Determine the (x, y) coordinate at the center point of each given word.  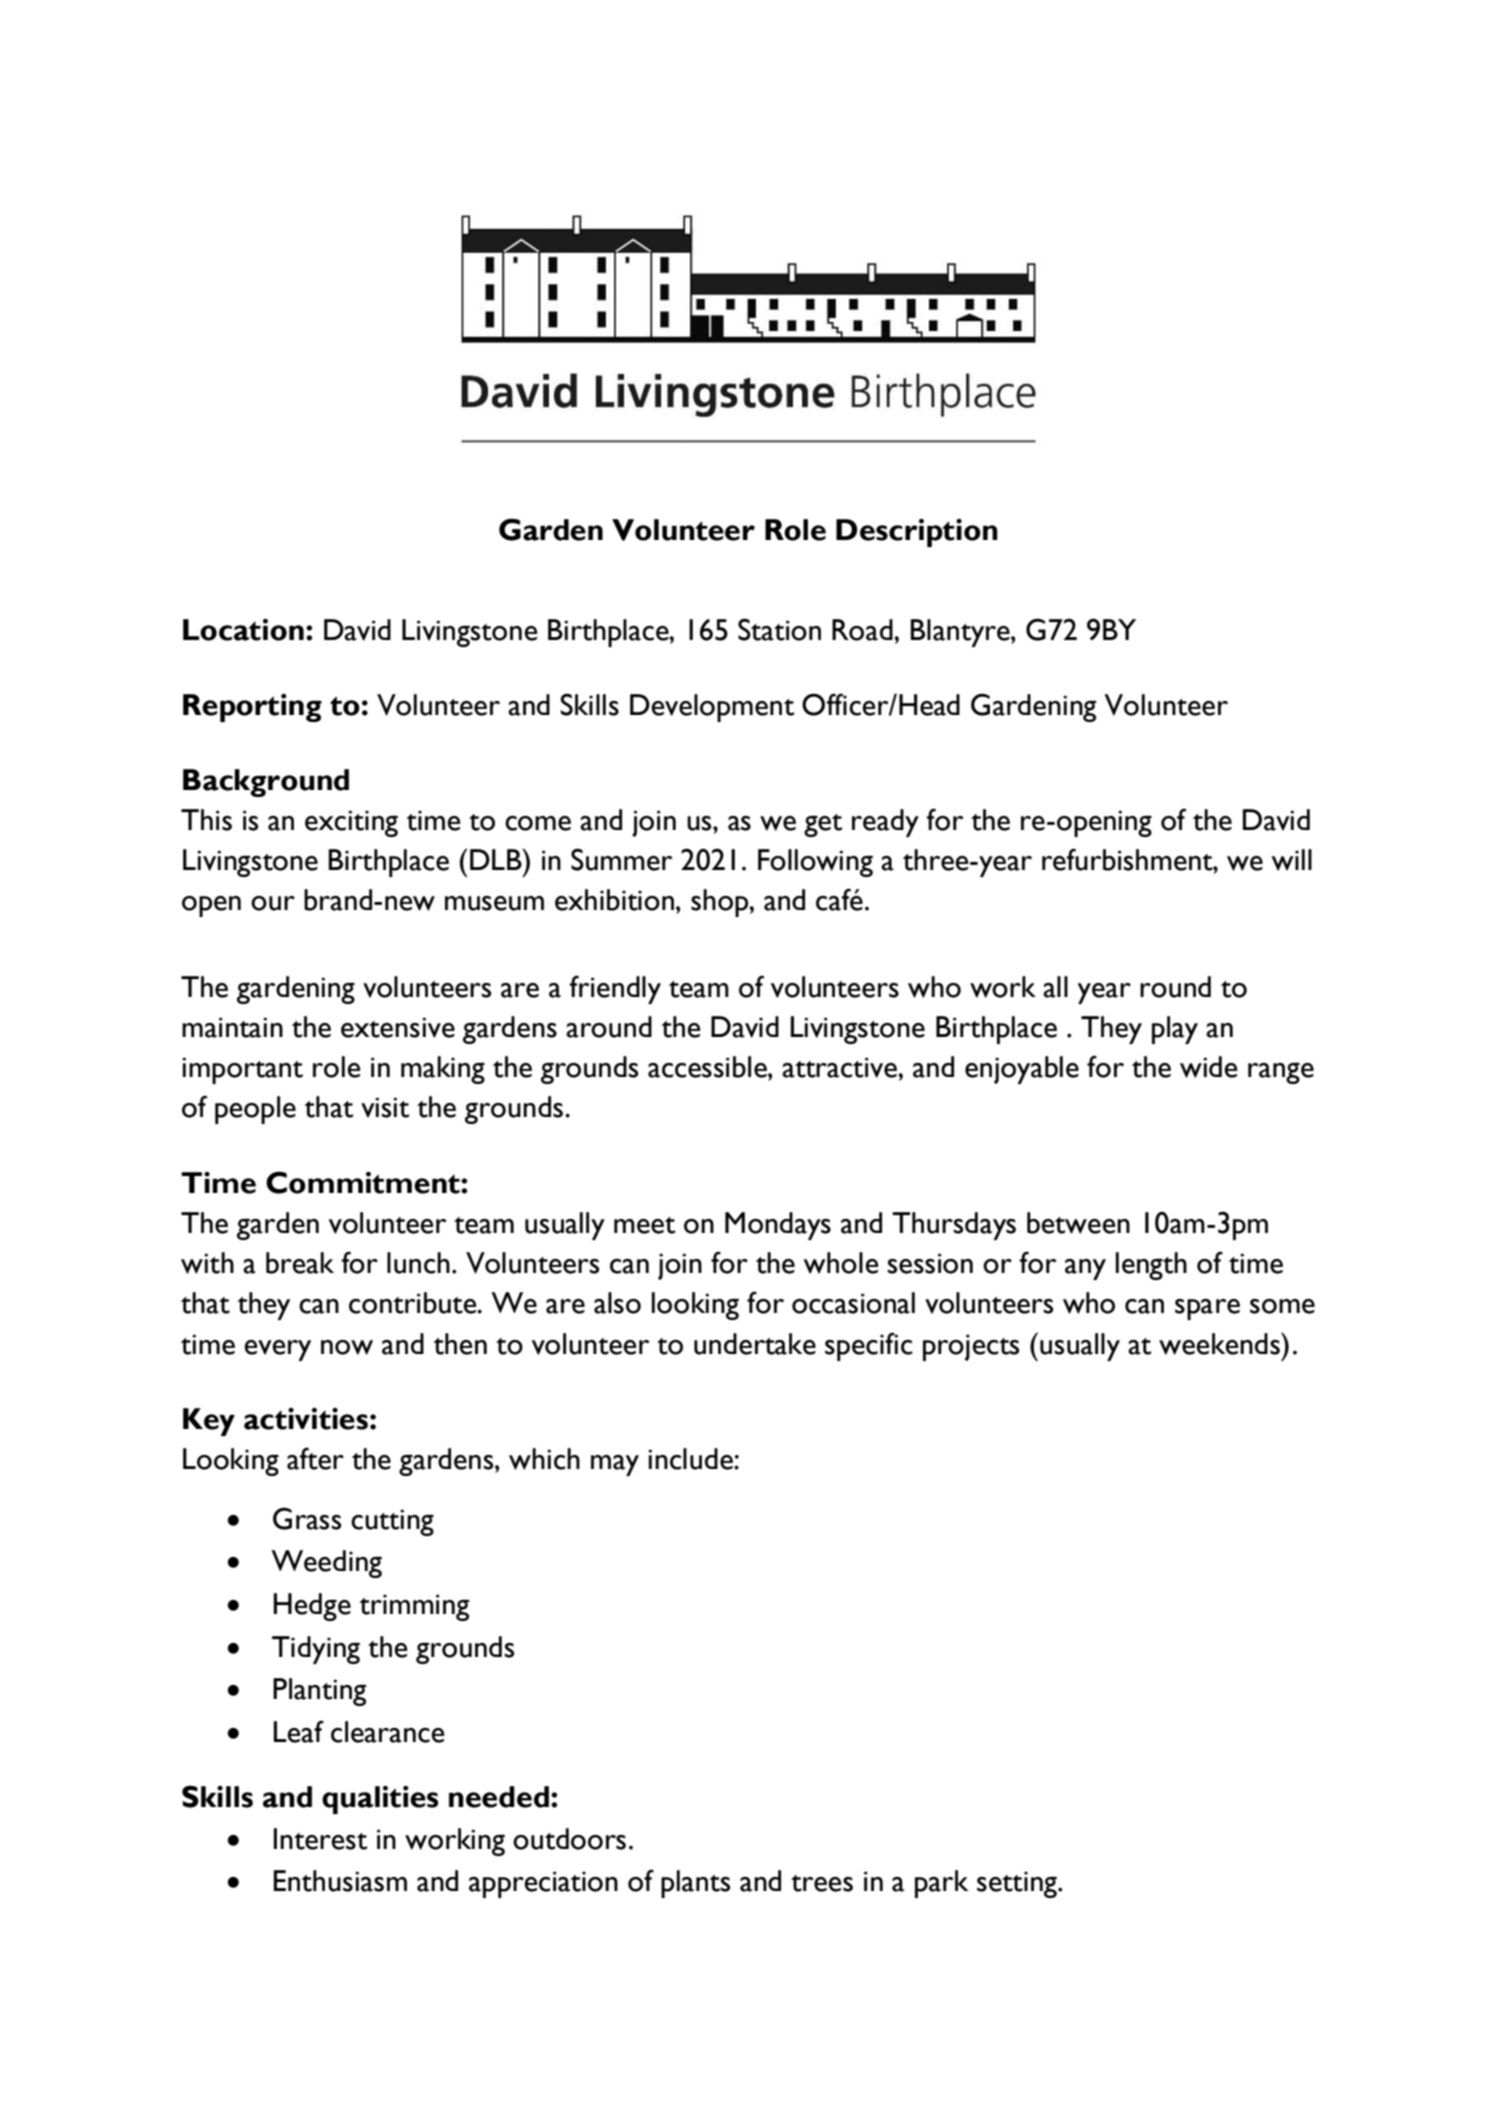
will (1291, 860)
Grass (307, 1518)
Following (815, 863)
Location (243, 630)
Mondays (778, 1226)
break (300, 1263)
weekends (1220, 1343)
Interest (320, 1839)
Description (917, 533)
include (691, 1459)
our (273, 903)
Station (779, 629)
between (1078, 1223)
